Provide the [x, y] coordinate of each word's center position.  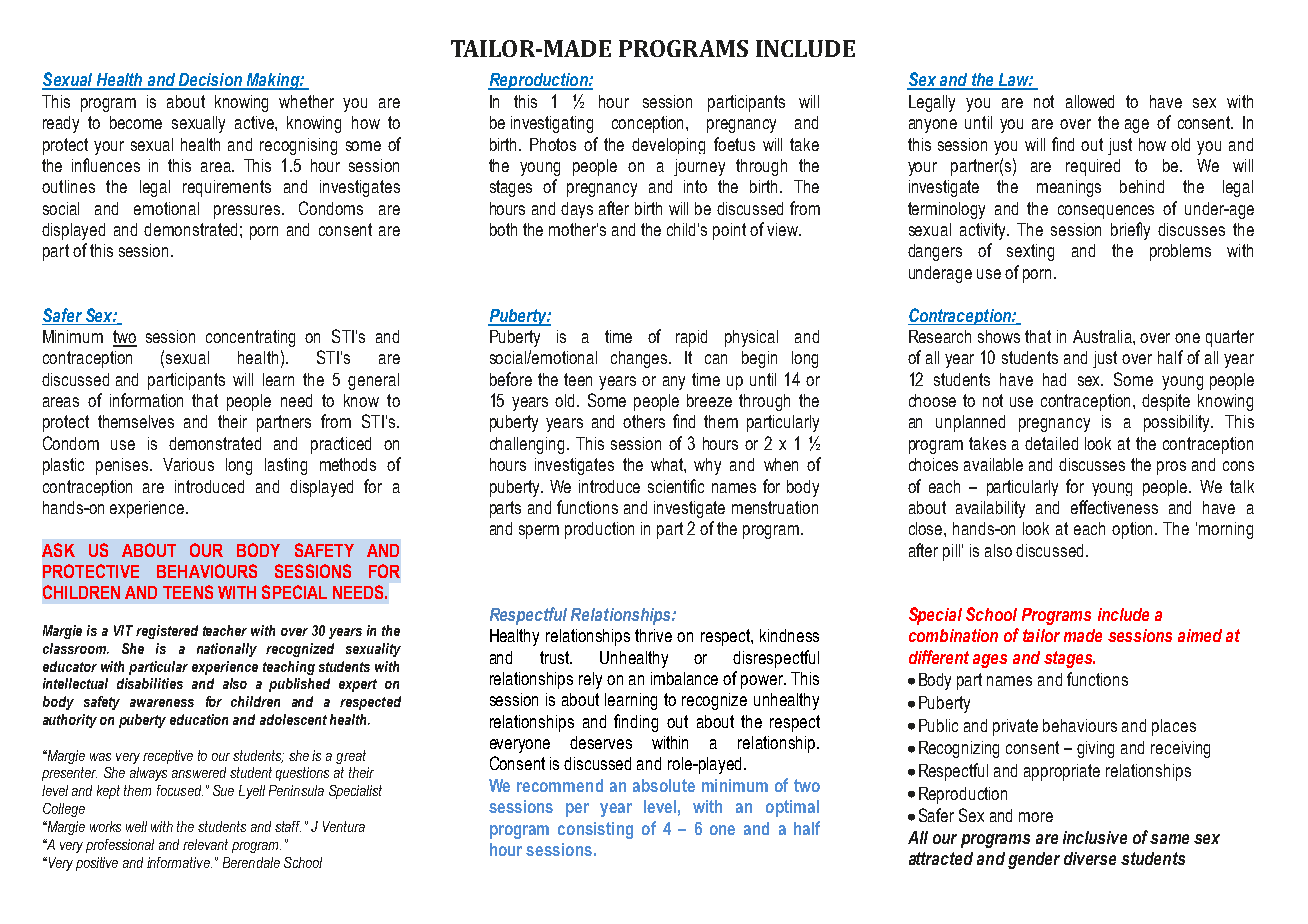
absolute [664, 785]
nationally [227, 650]
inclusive [1095, 837]
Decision [210, 81]
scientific [676, 486]
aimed [1200, 635]
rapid [691, 338]
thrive [653, 635]
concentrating [250, 338]
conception [649, 124]
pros [1171, 468]
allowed [1090, 101]
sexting [1030, 252]
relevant [205, 844]
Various [188, 464]
